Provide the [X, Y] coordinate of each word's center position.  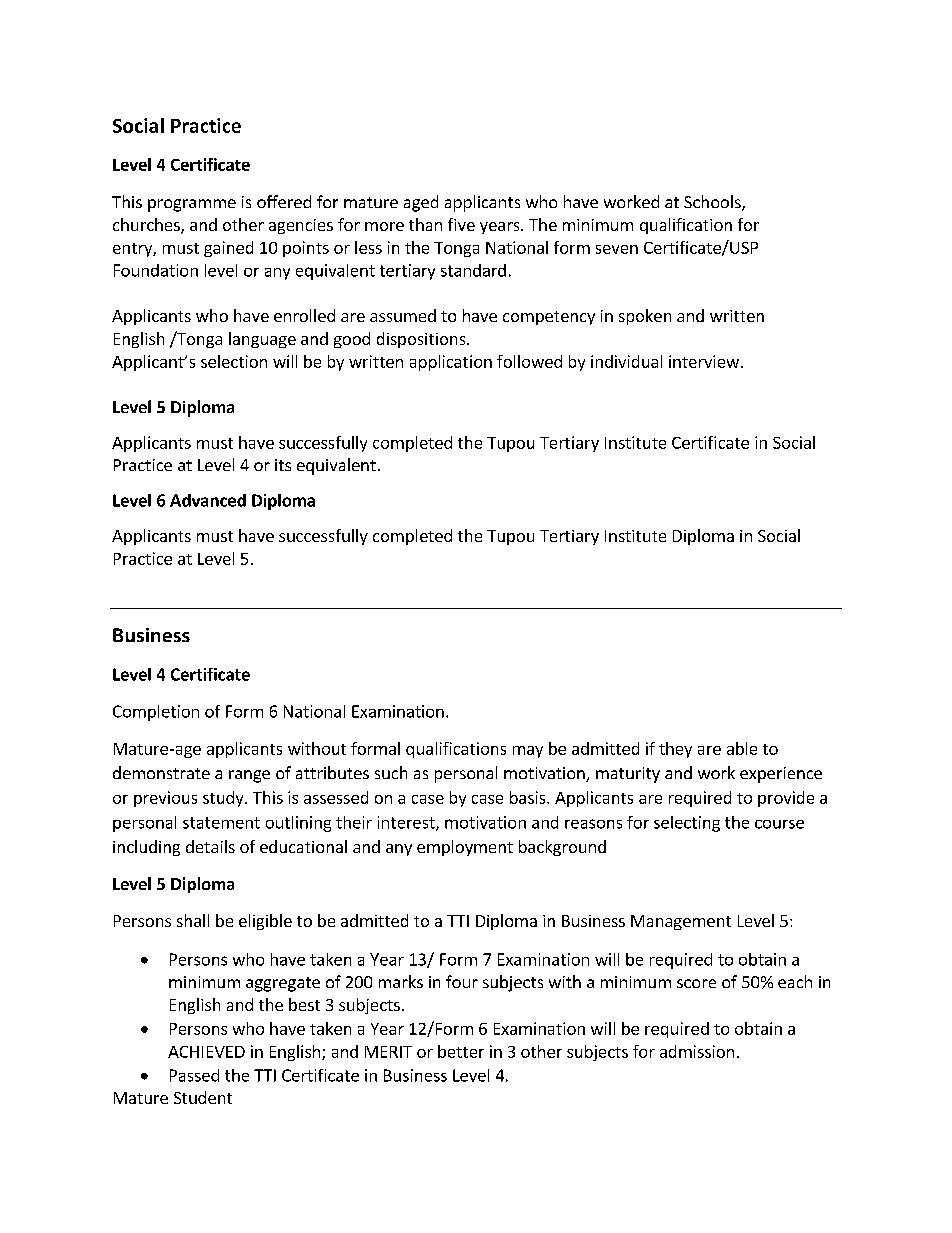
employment [465, 848]
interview [704, 361]
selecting [687, 824]
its [283, 465]
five [461, 224]
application [451, 363]
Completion [156, 713]
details [210, 846]
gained [228, 249]
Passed [194, 1075]
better [461, 1051]
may [528, 752]
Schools [713, 203]
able [742, 748]
